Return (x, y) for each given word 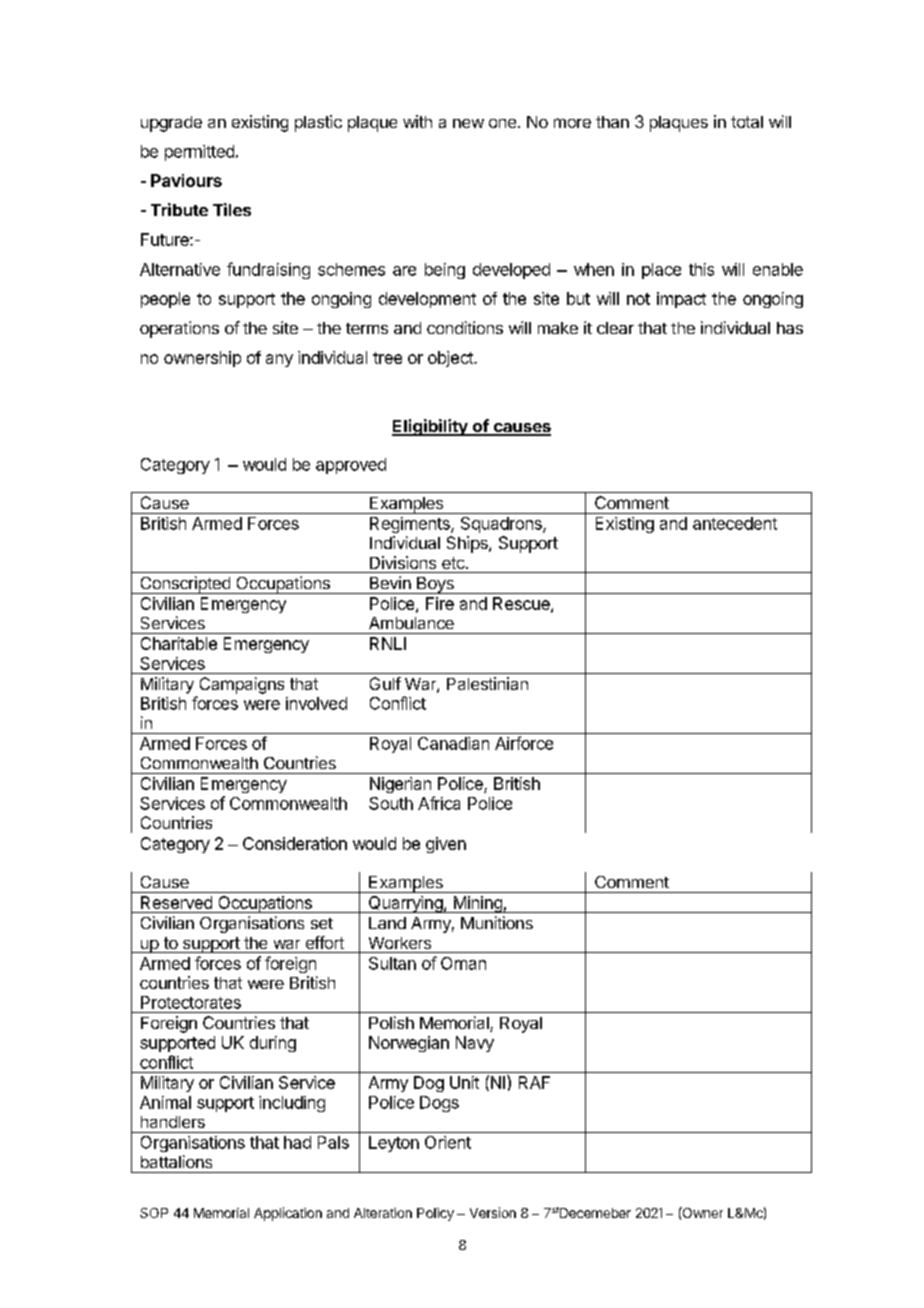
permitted (199, 153)
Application (288, 1214)
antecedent (735, 523)
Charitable (179, 643)
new (468, 123)
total (747, 122)
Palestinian (487, 683)
